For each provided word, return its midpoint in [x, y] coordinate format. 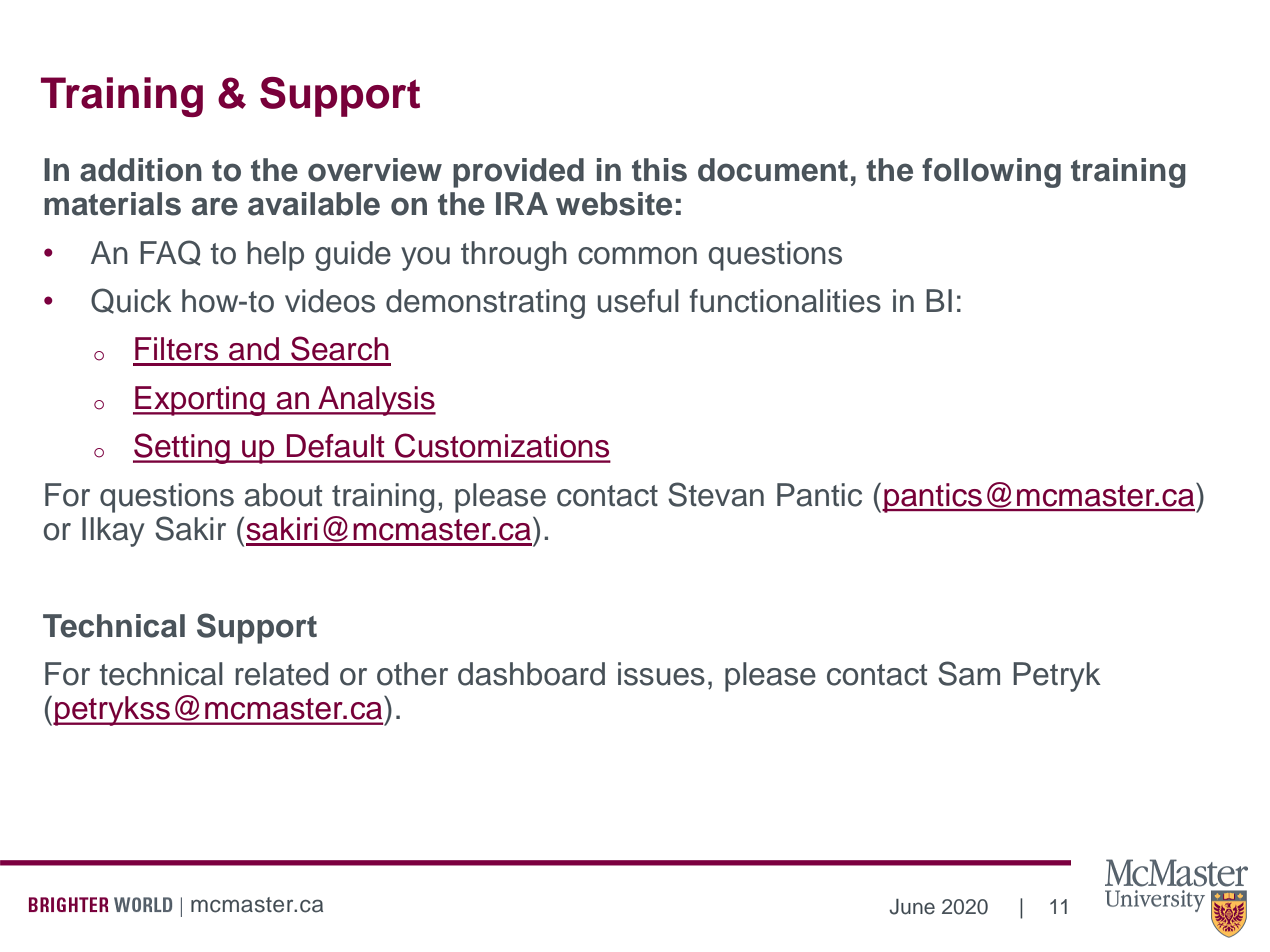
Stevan [716, 494]
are [215, 206]
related [281, 674]
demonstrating [485, 304]
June [912, 907]
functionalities [785, 301]
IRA [522, 203]
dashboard [531, 674]
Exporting [200, 401]
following [991, 173]
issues [661, 674]
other [412, 674]
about [283, 495]
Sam [969, 673]
